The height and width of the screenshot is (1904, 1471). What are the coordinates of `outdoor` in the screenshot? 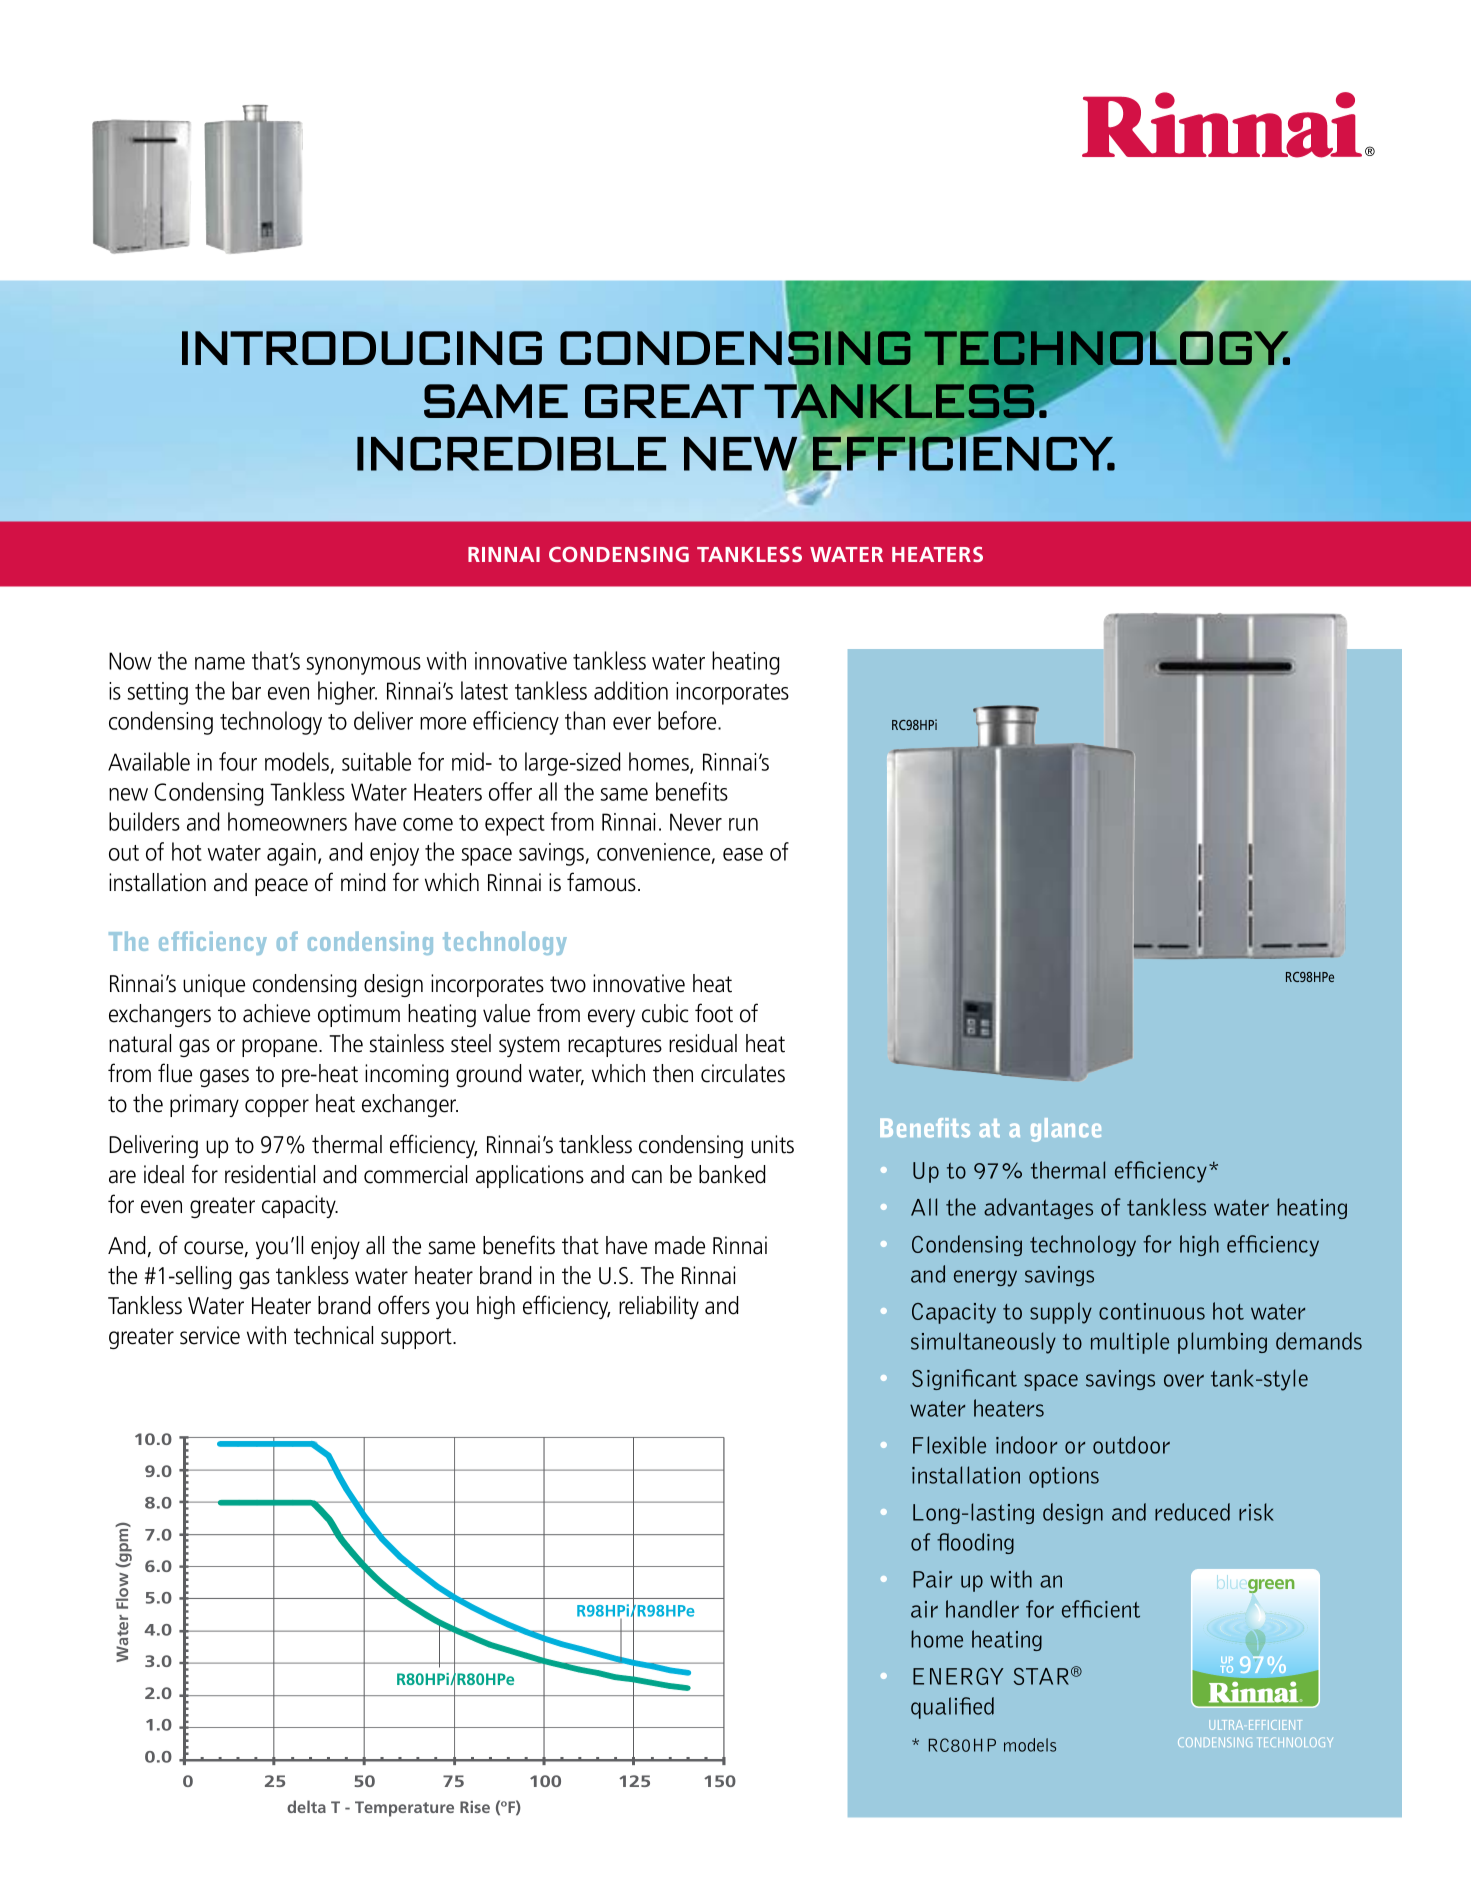 It's located at (1131, 1445).
